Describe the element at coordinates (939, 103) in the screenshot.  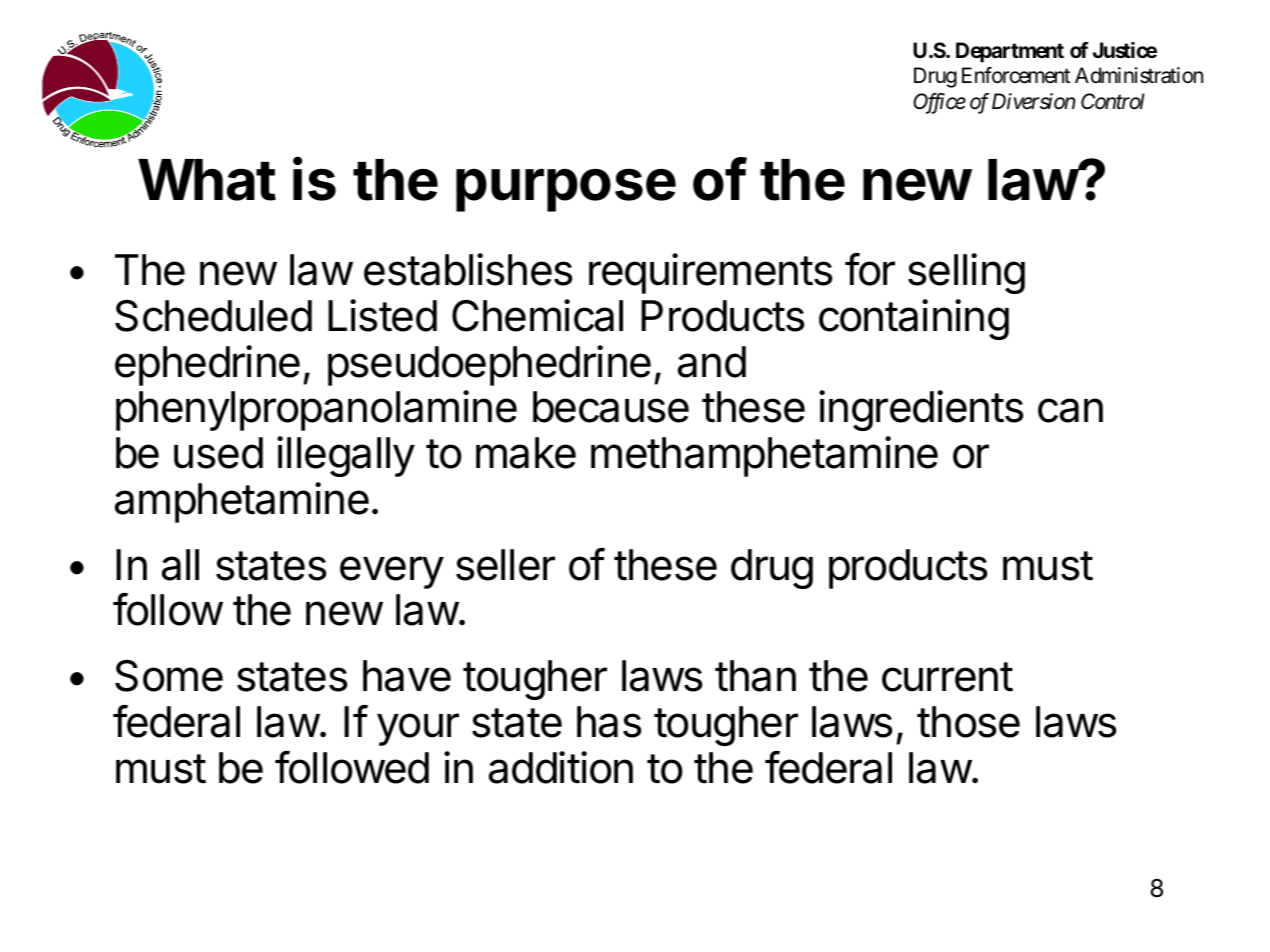
I see `Office` at that location.
